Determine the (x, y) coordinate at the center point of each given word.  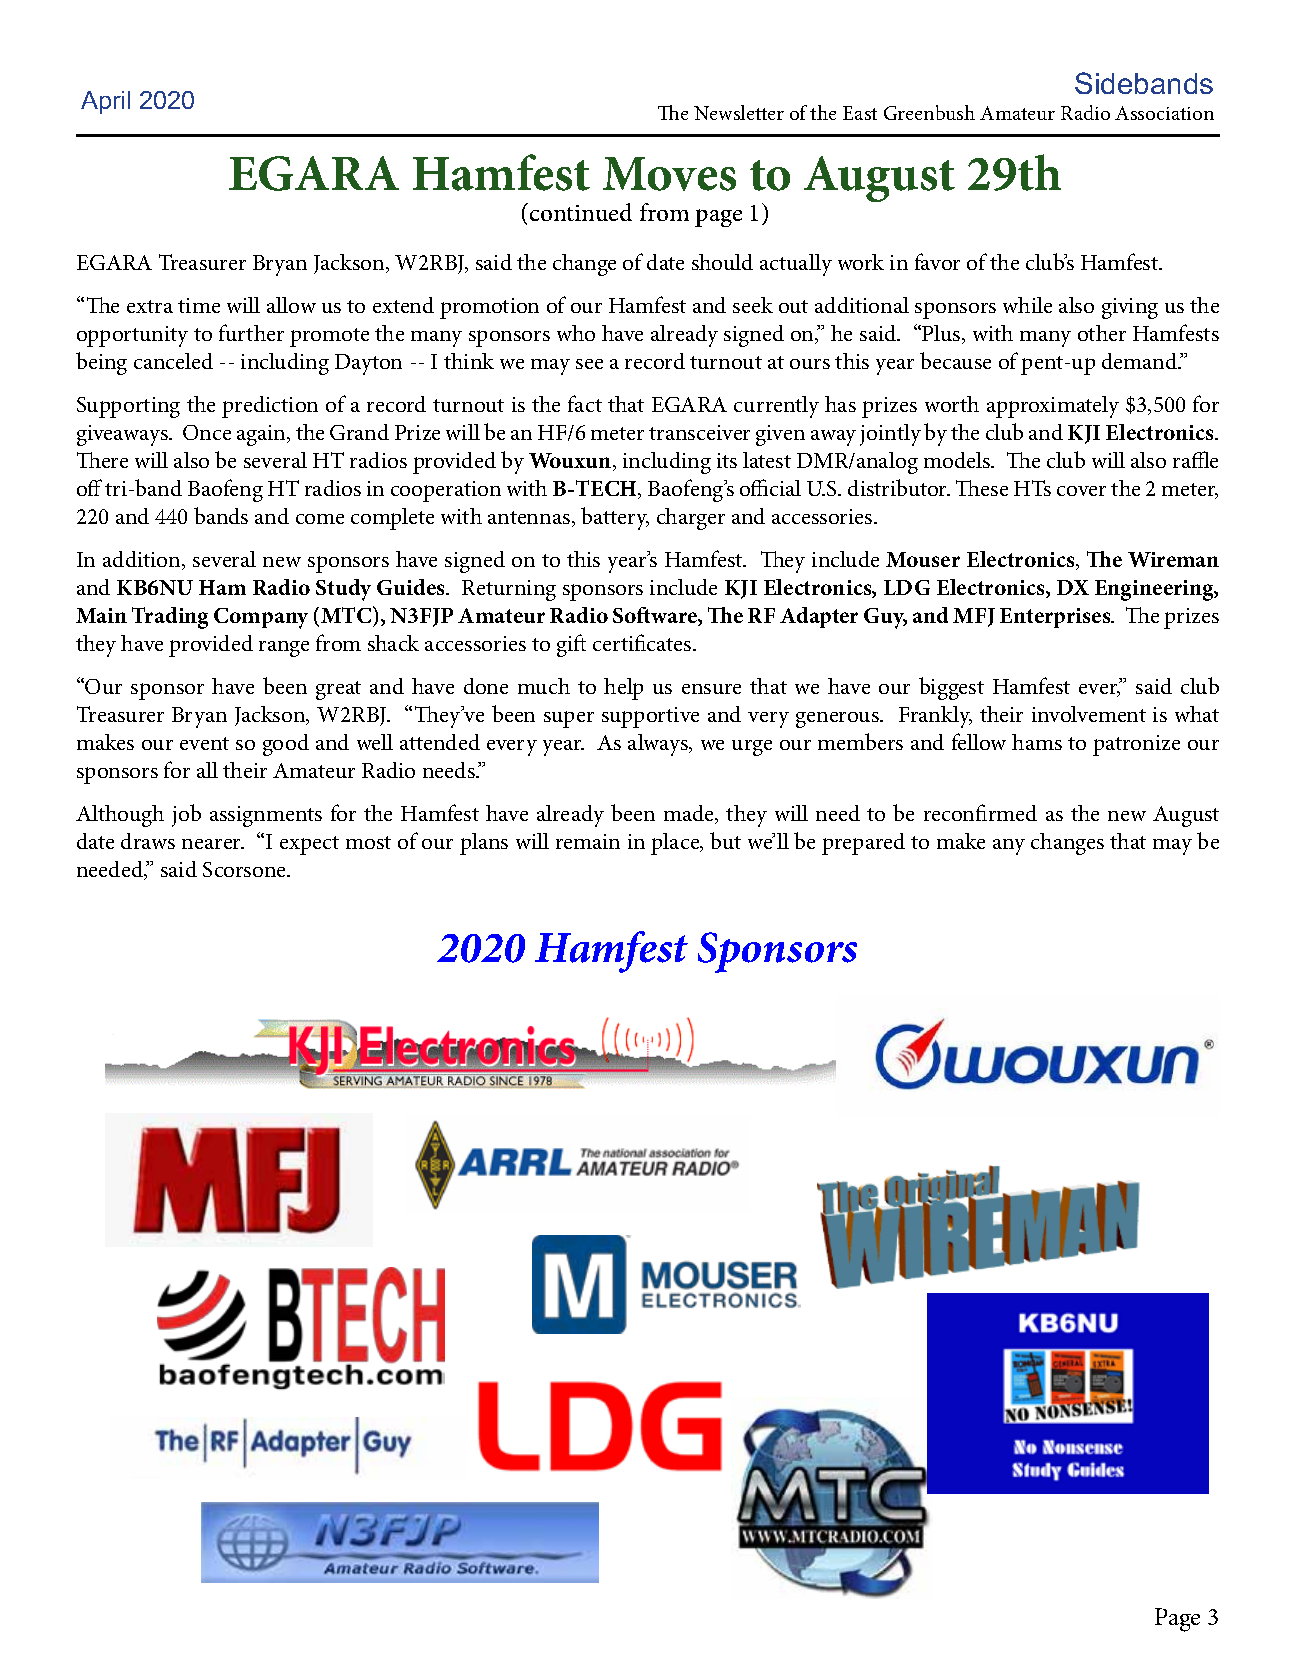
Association (1164, 113)
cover (1081, 491)
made (690, 814)
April (105, 102)
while (1027, 305)
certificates (643, 642)
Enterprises (1056, 618)
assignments (266, 816)
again (262, 435)
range (284, 649)
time (199, 305)
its (727, 460)
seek (753, 305)
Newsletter (739, 112)
